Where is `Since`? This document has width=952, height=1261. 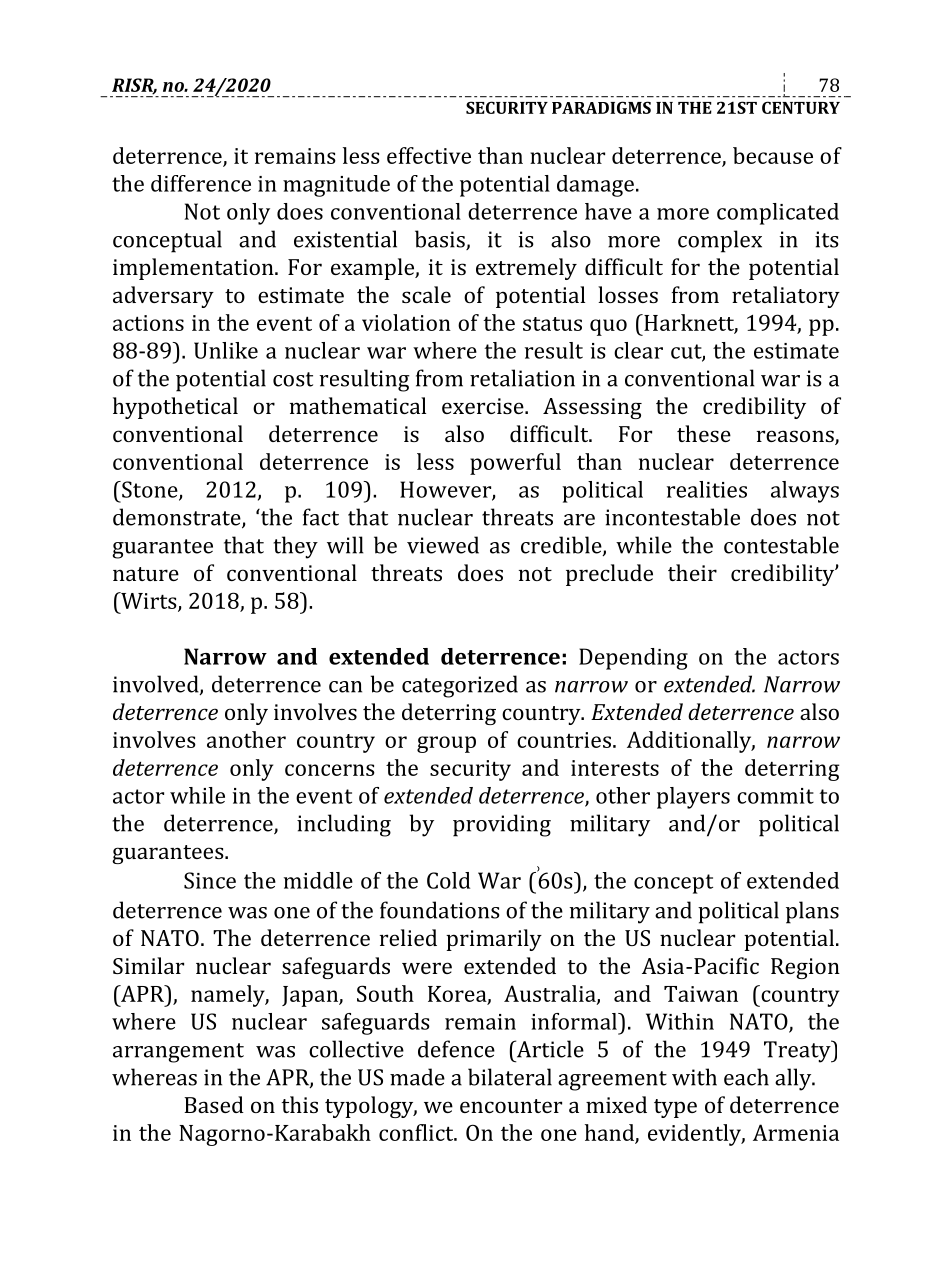 Since is located at coordinates (210, 880).
